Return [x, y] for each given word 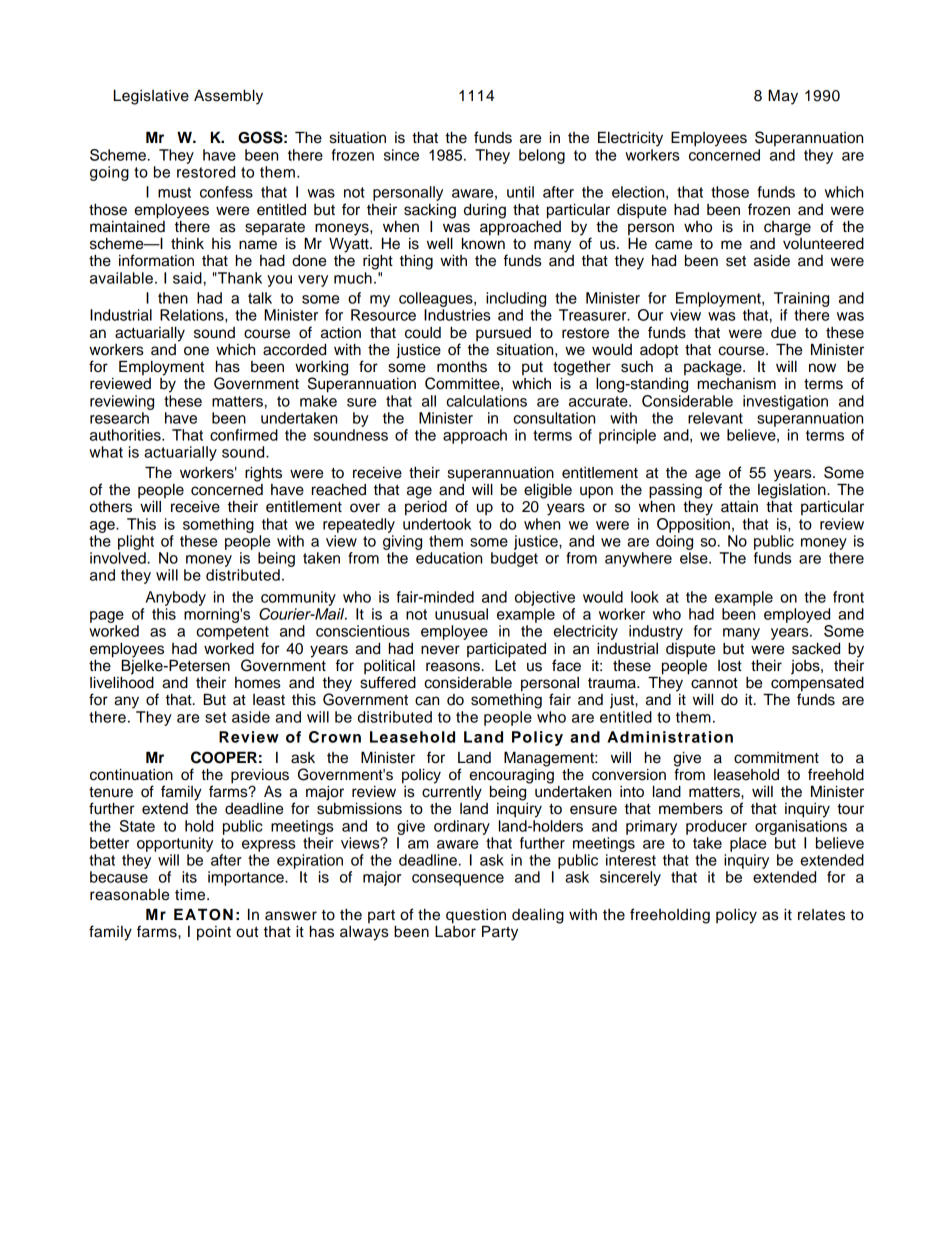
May [783, 97]
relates [821, 915]
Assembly [228, 97]
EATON [203, 914]
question [476, 917]
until [520, 192]
